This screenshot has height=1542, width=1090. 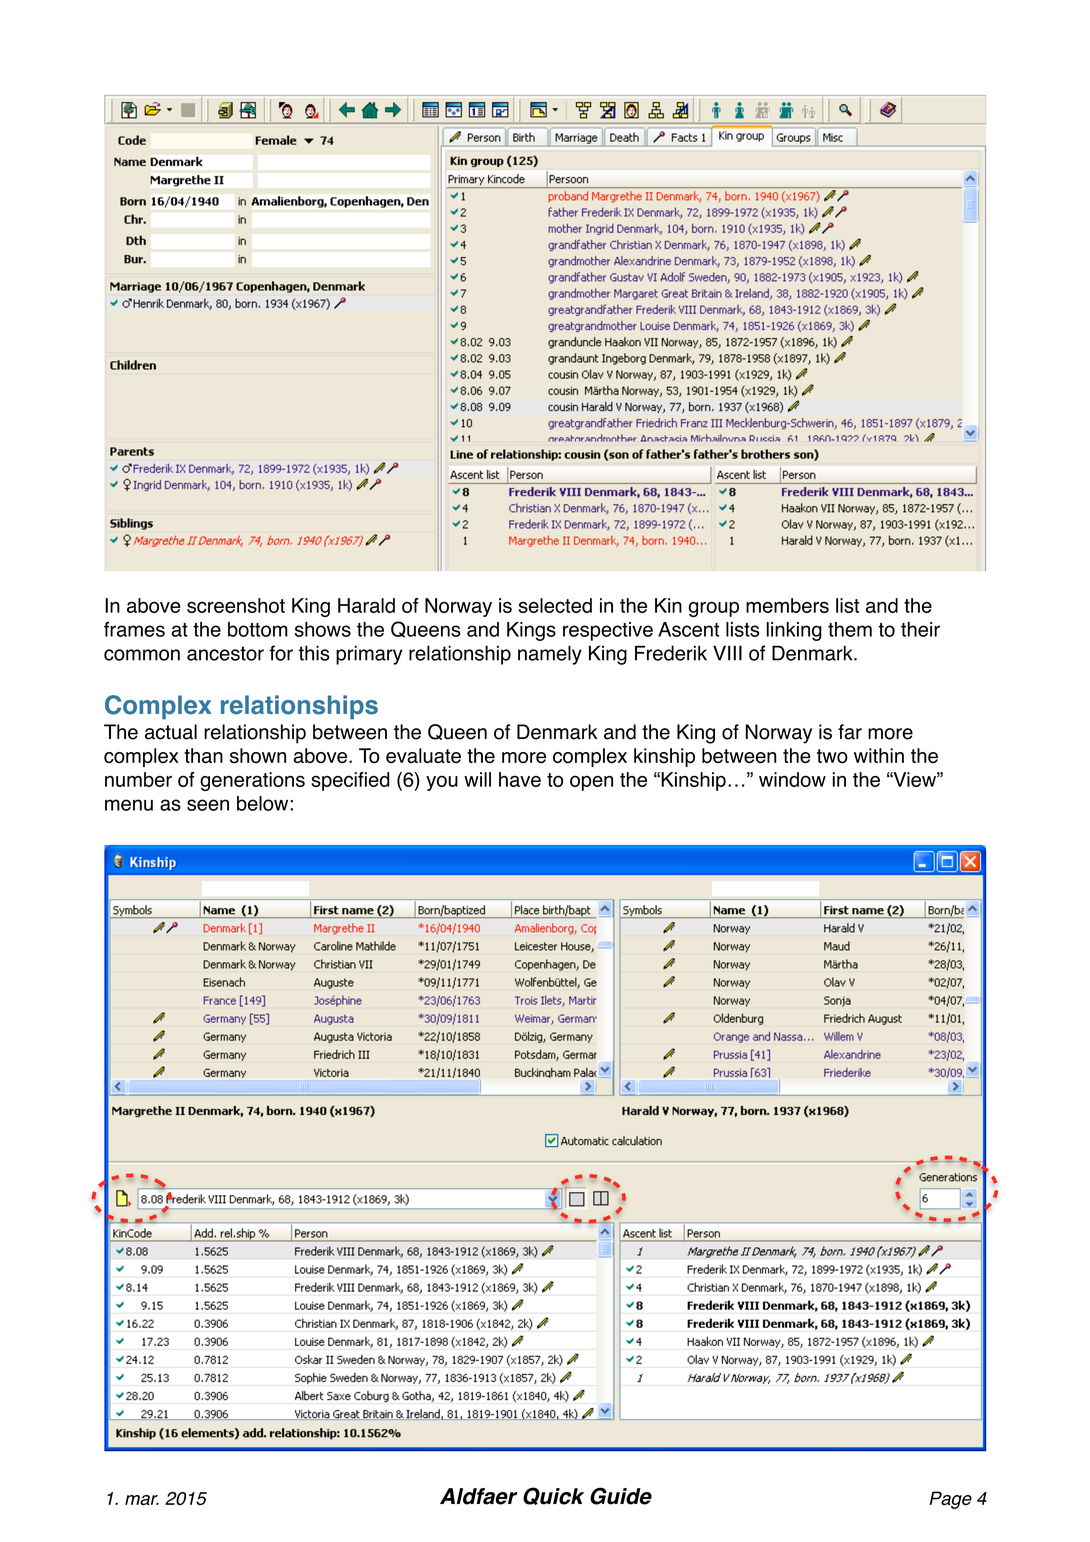 What do you see at coordinates (258, 629) in the screenshot?
I see `bottom` at bounding box center [258, 629].
